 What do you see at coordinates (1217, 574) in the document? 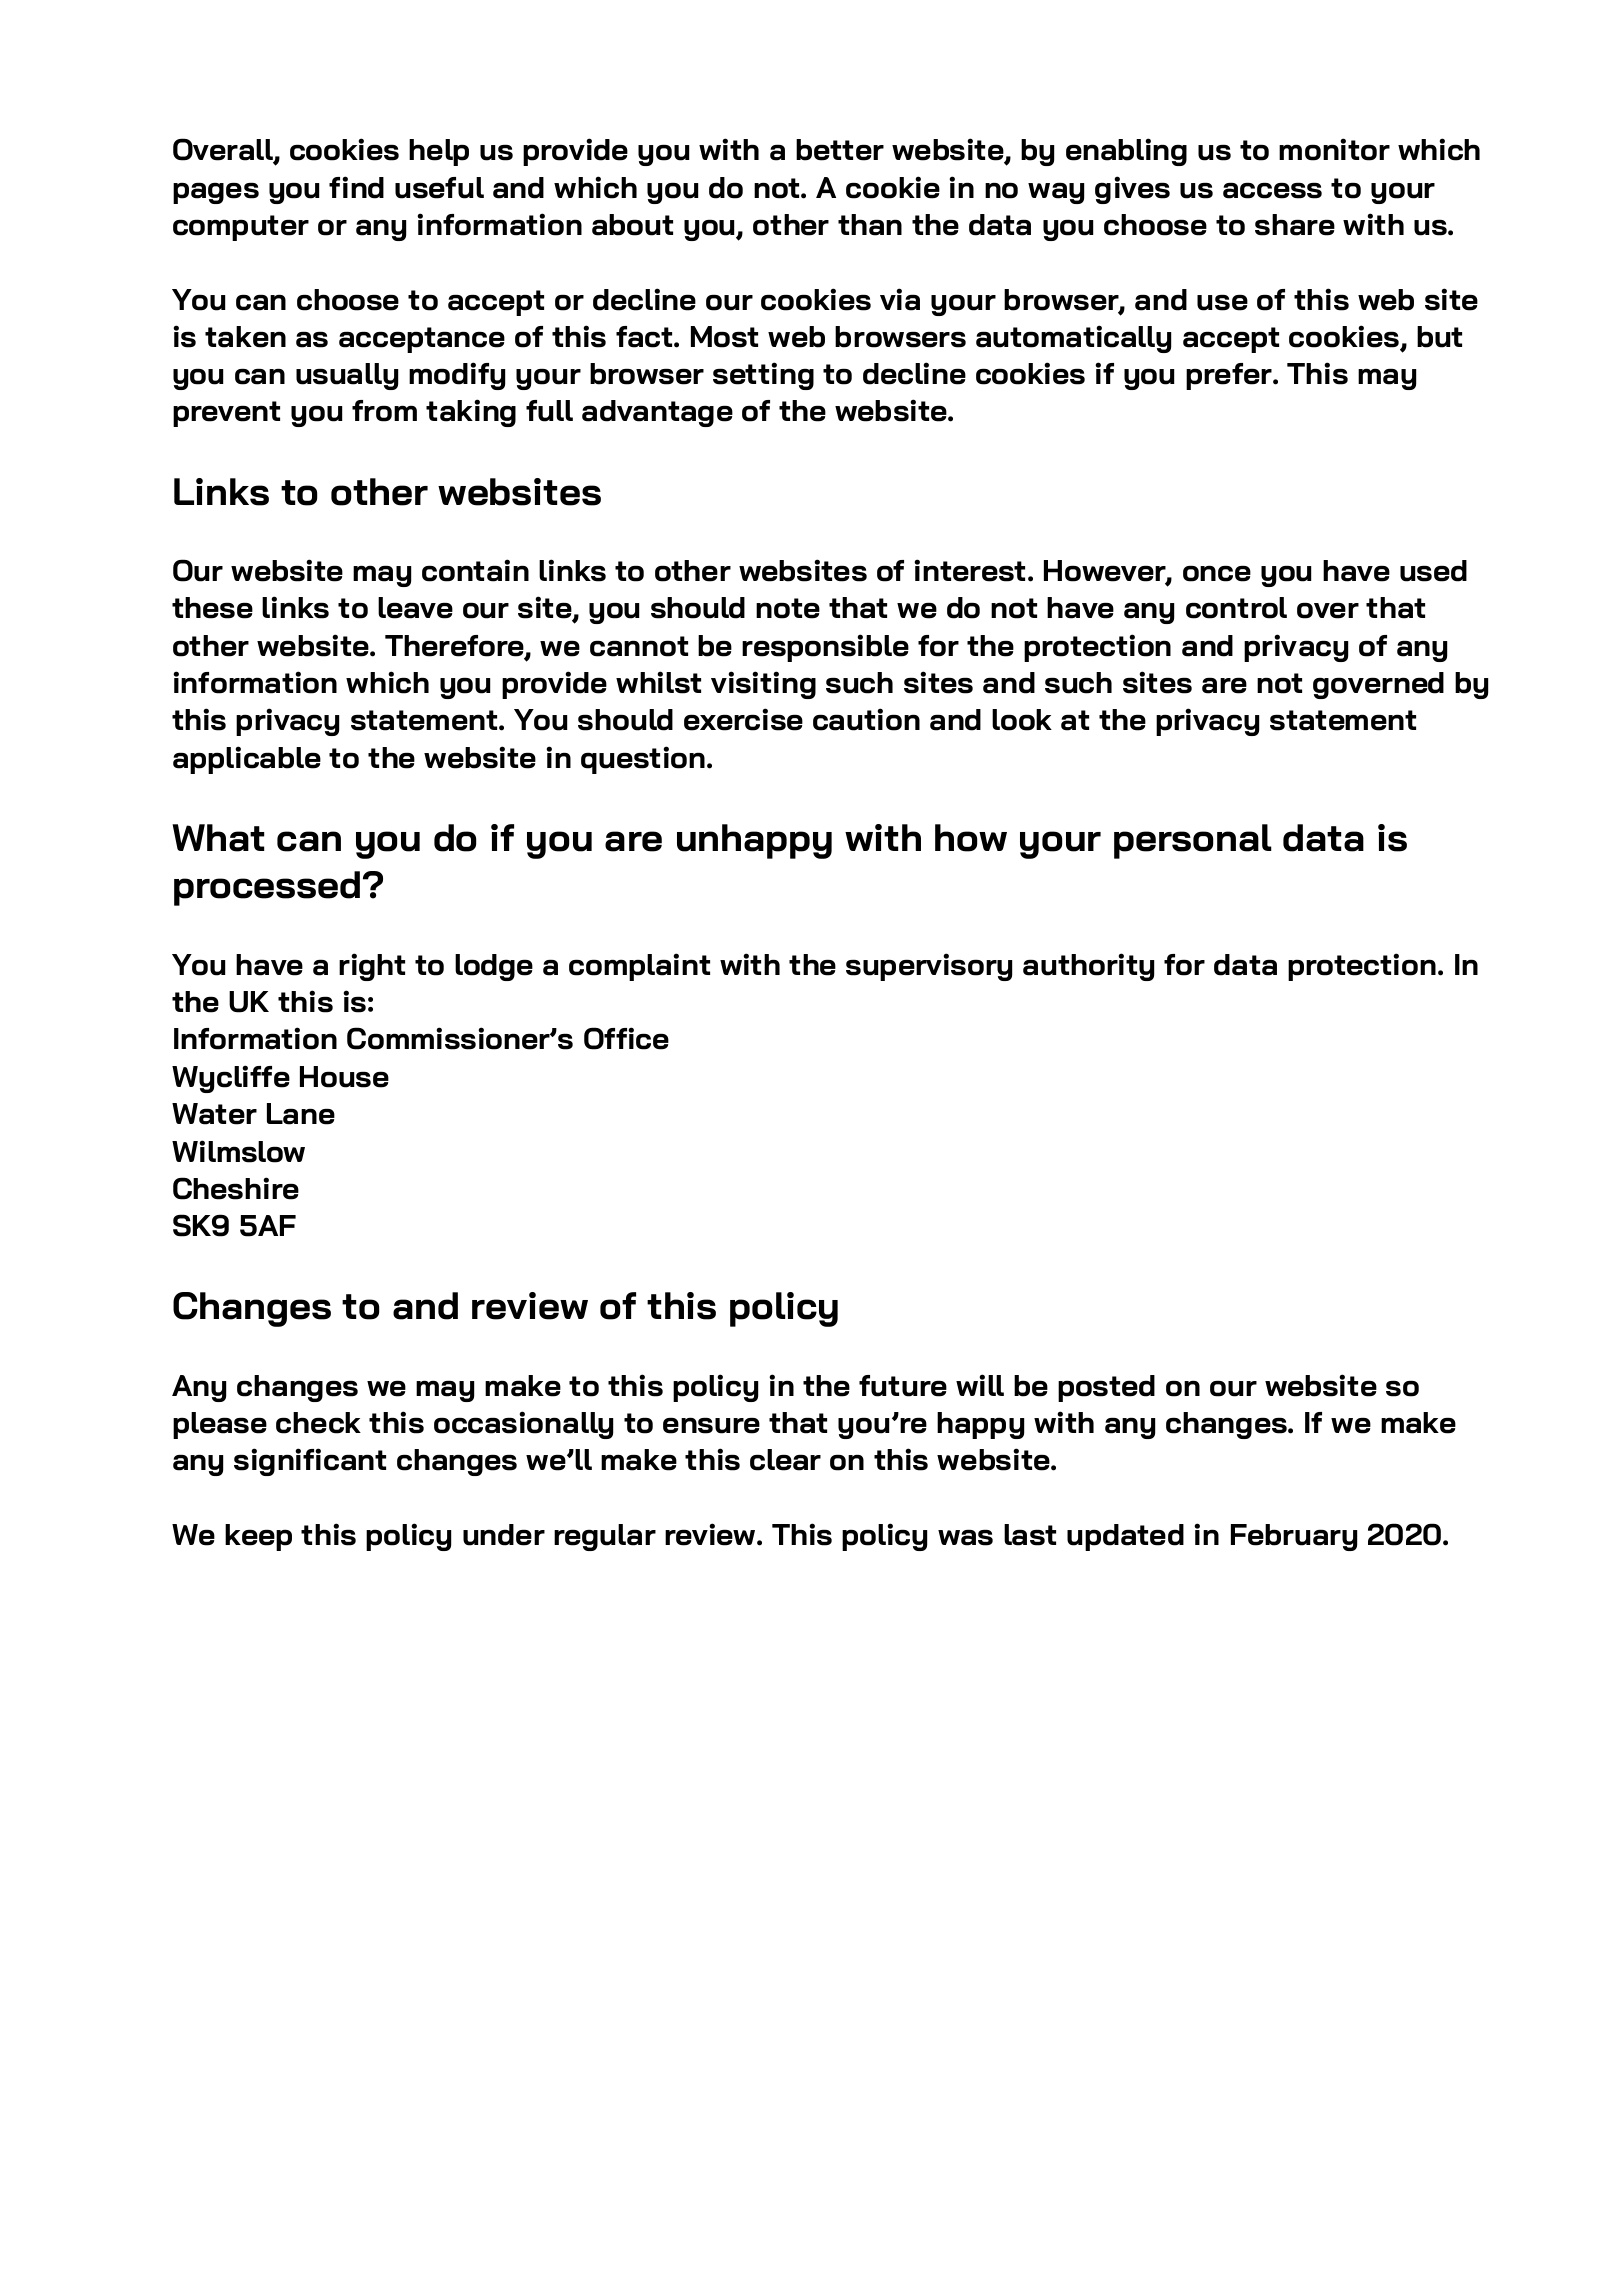
I see `once` at bounding box center [1217, 574].
